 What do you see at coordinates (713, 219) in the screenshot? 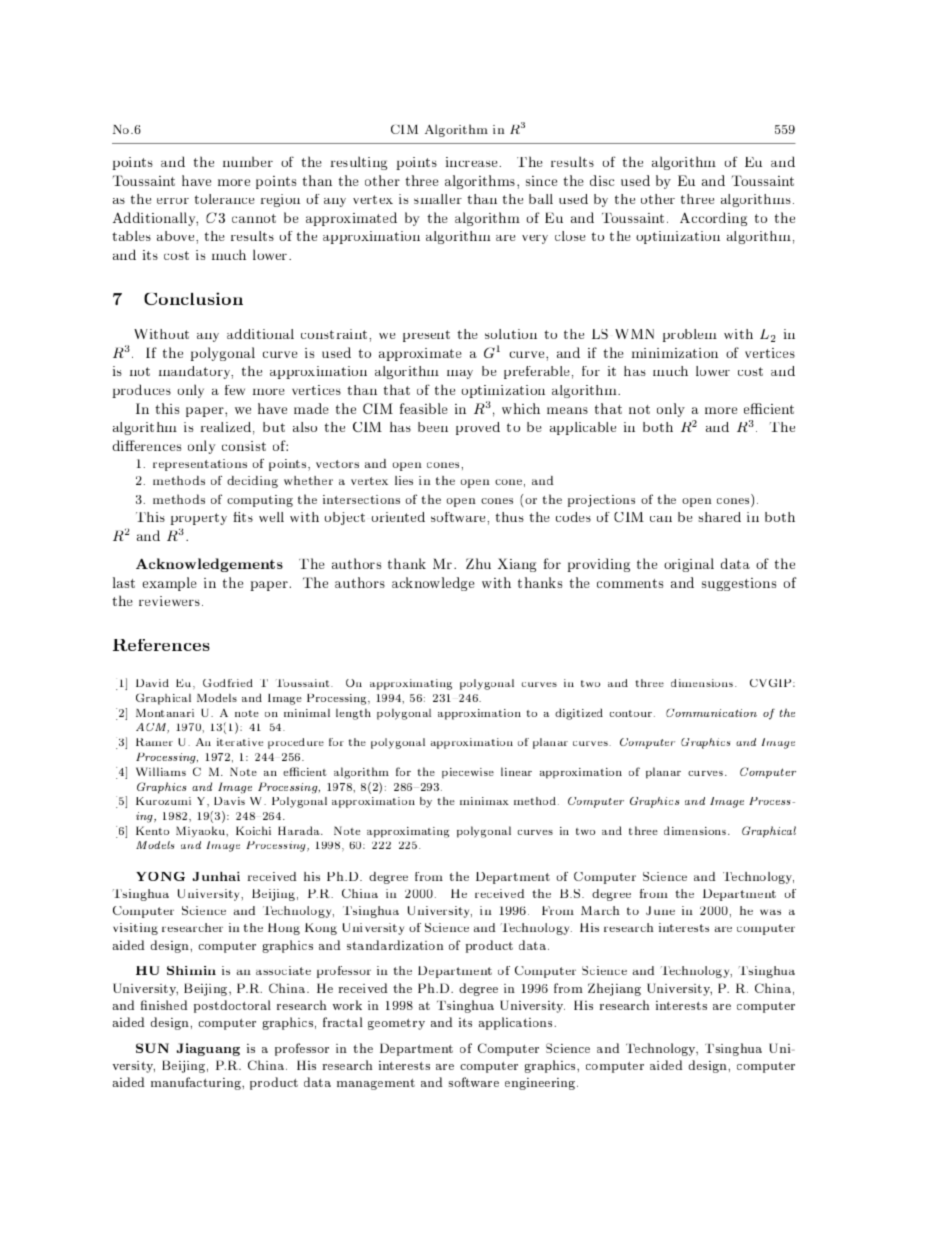
I see `According` at bounding box center [713, 219].
